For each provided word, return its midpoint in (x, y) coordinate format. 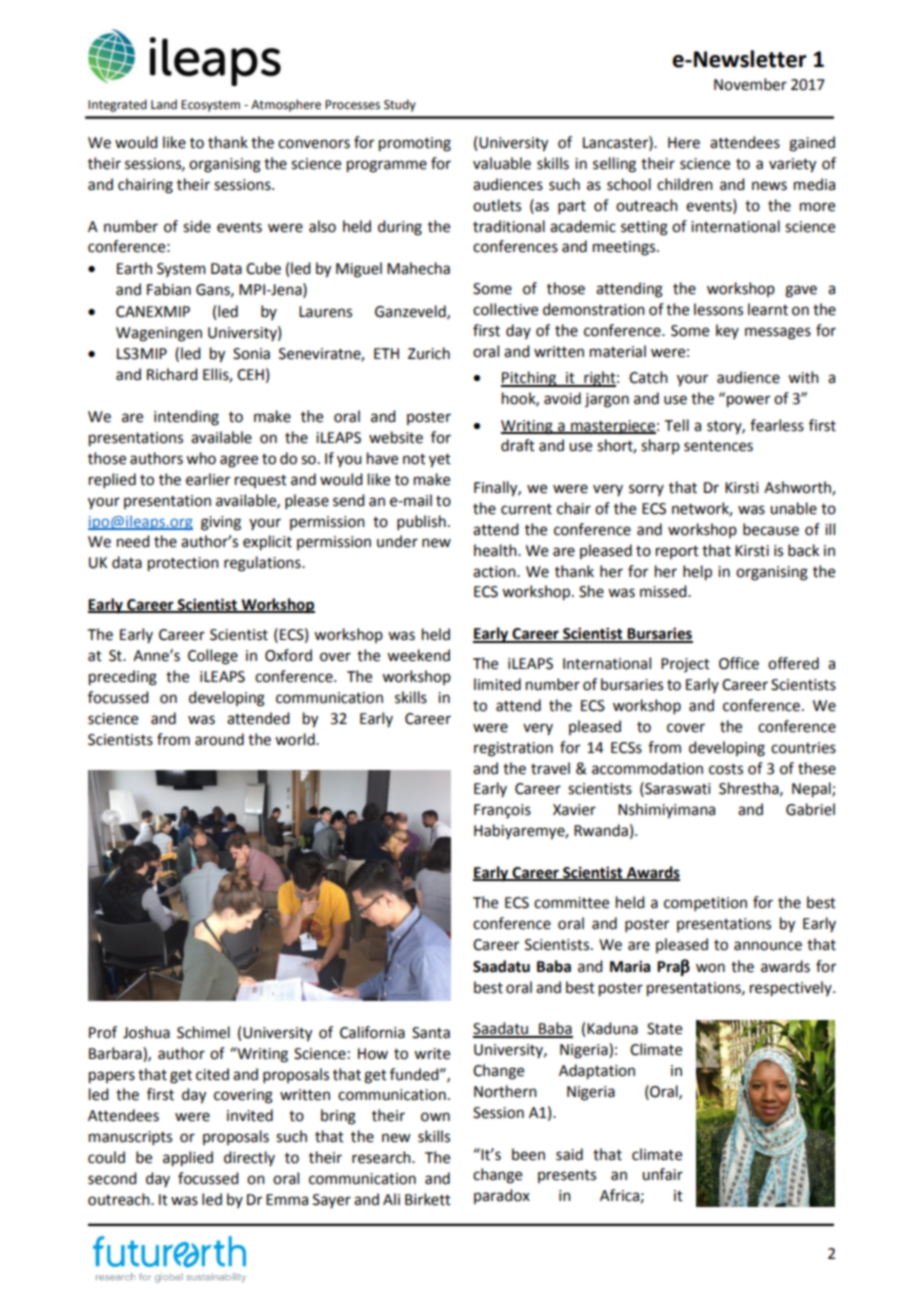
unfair (662, 1174)
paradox (502, 1196)
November (750, 84)
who (201, 458)
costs (726, 769)
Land (164, 104)
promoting (415, 144)
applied (188, 1159)
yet (440, 461)
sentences (718, 446)
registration (513, 749)
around (219, 739)
